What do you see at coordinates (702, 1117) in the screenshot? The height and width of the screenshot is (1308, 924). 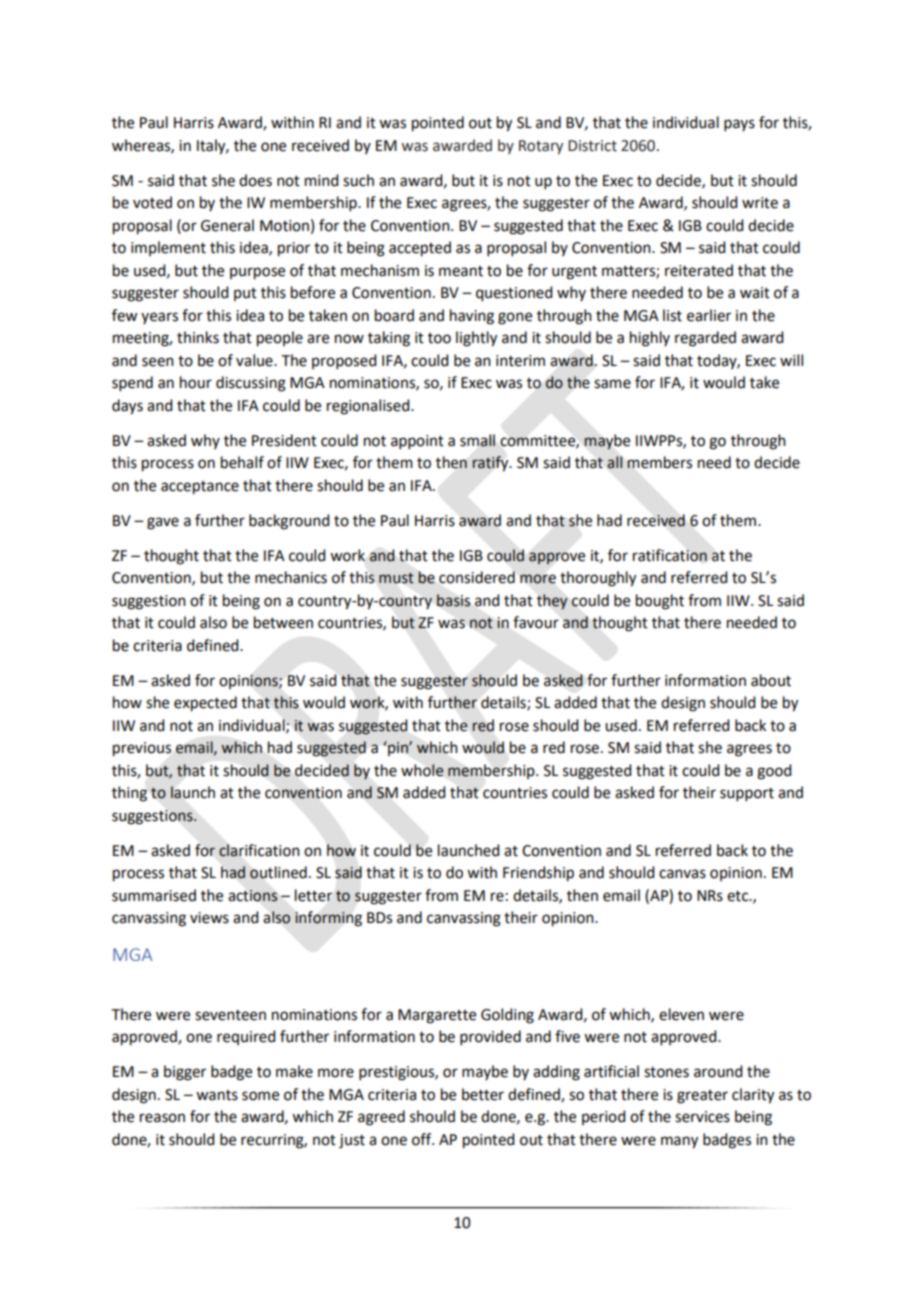 I see `services` at bounding box center [702, 1117].
